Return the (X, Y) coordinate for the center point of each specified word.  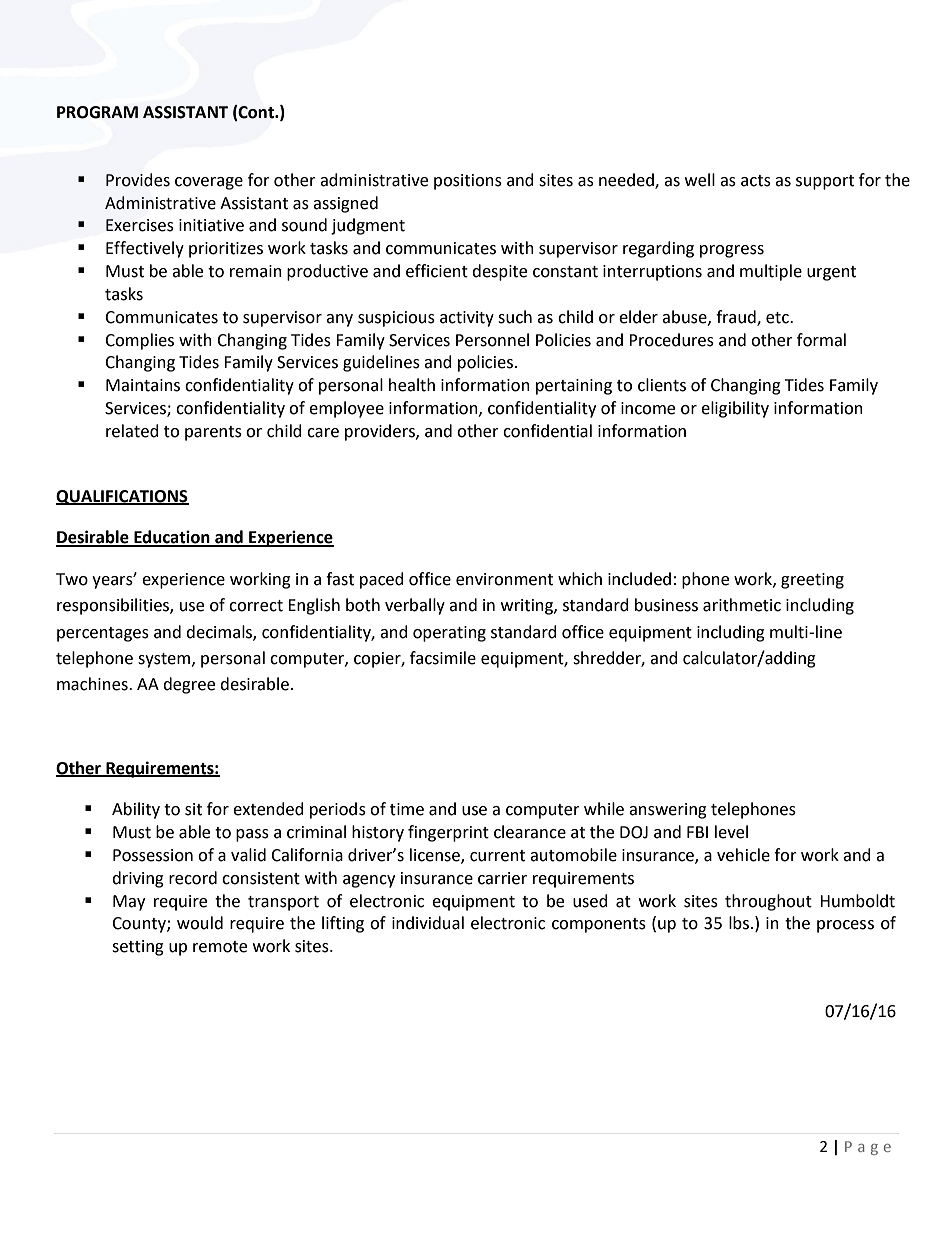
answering (668, 811)
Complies (139, 341)
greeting (812, 581)
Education (172, 538)
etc (778, 318)
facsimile (443, 658)
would (200, 923)
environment (504, 579)
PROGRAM (97, 112)
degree (189, 685)
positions (468, 182)
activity (467, 319)
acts (756, 181)
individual (428, 923)
